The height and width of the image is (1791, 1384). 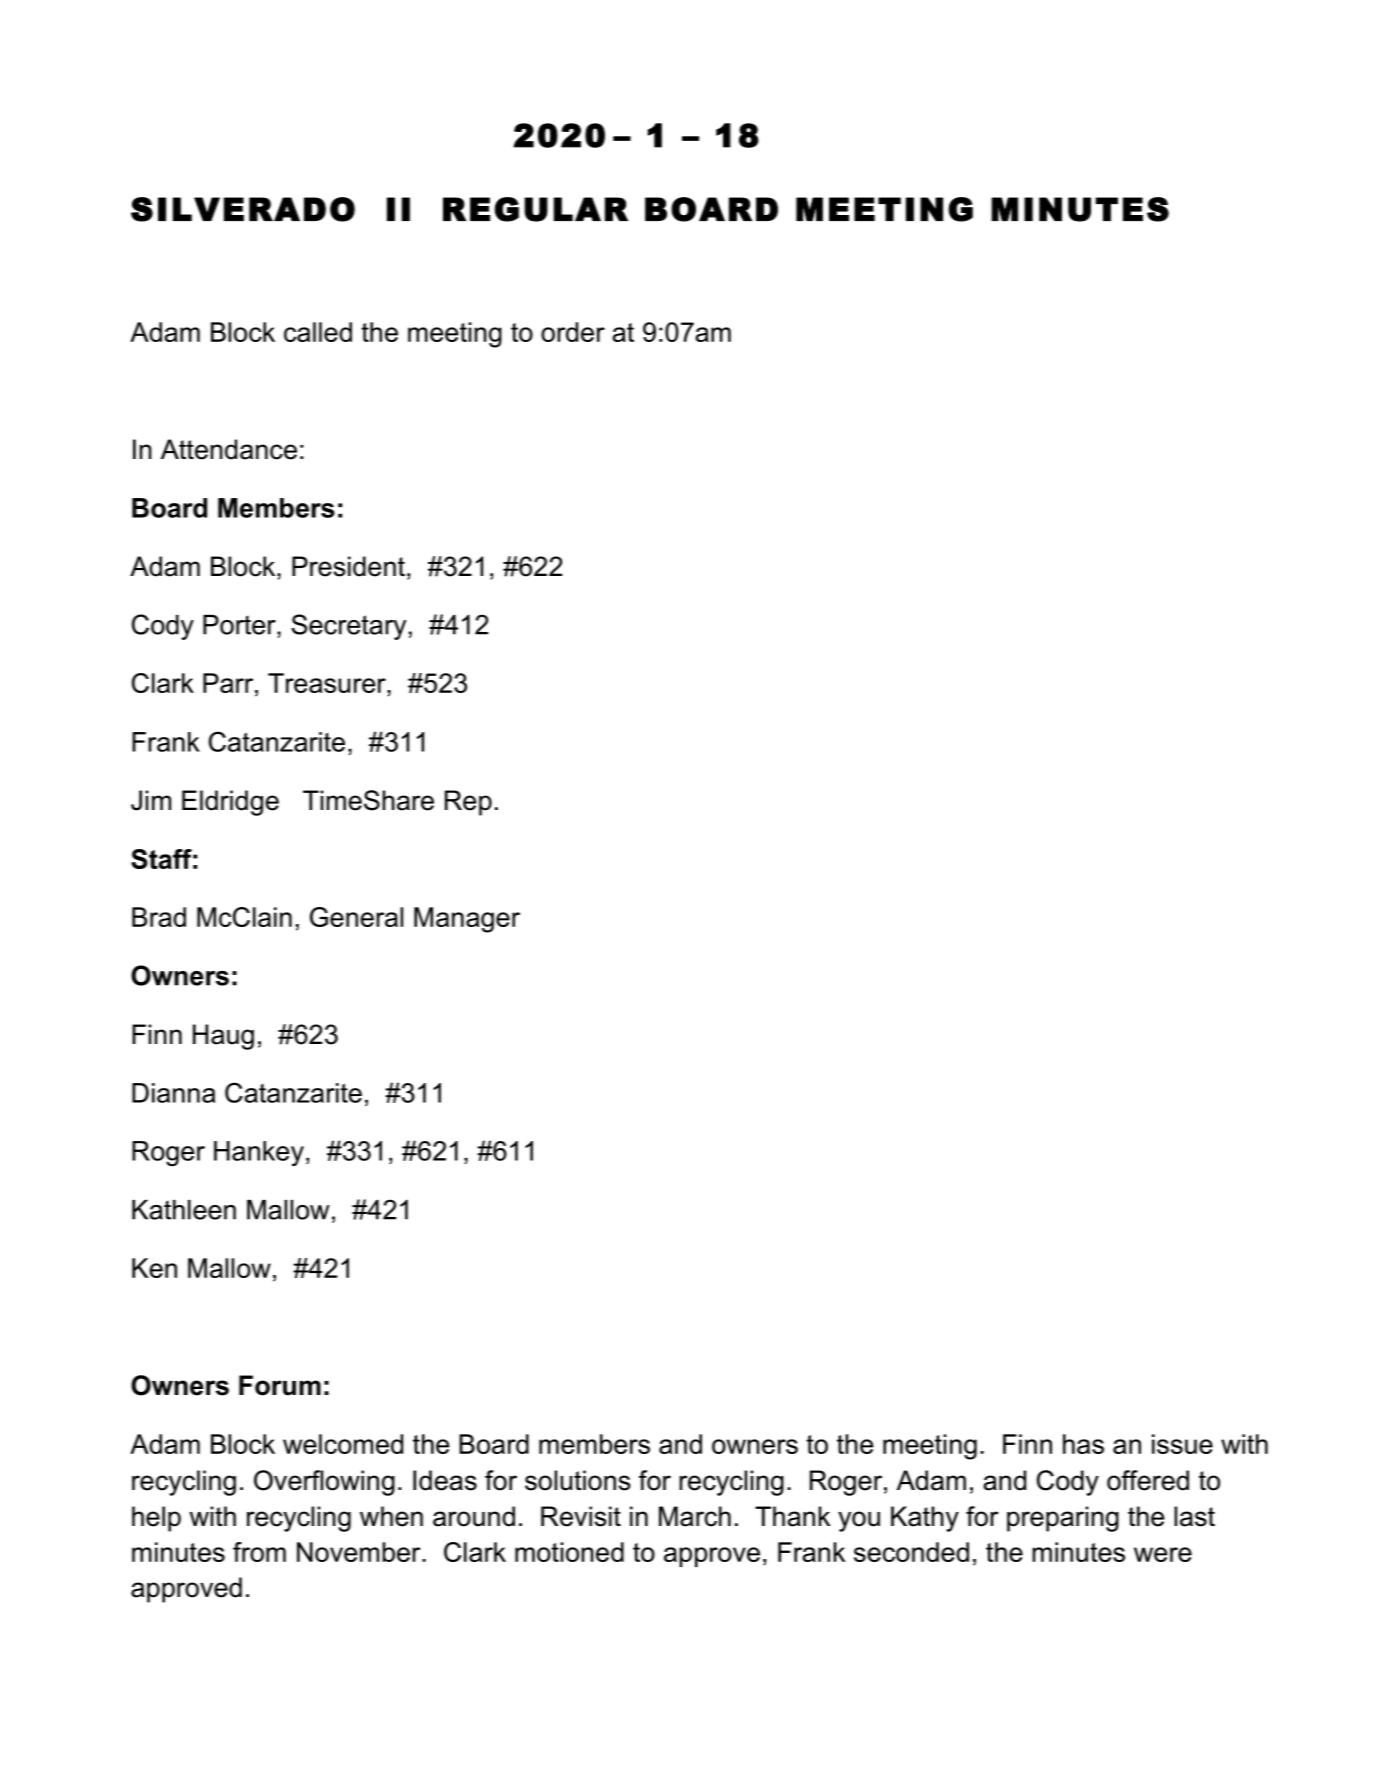 What do you see at coordinates (578, 1480) in the image?
I see `solutions` at bounding box center [578, 1480].
